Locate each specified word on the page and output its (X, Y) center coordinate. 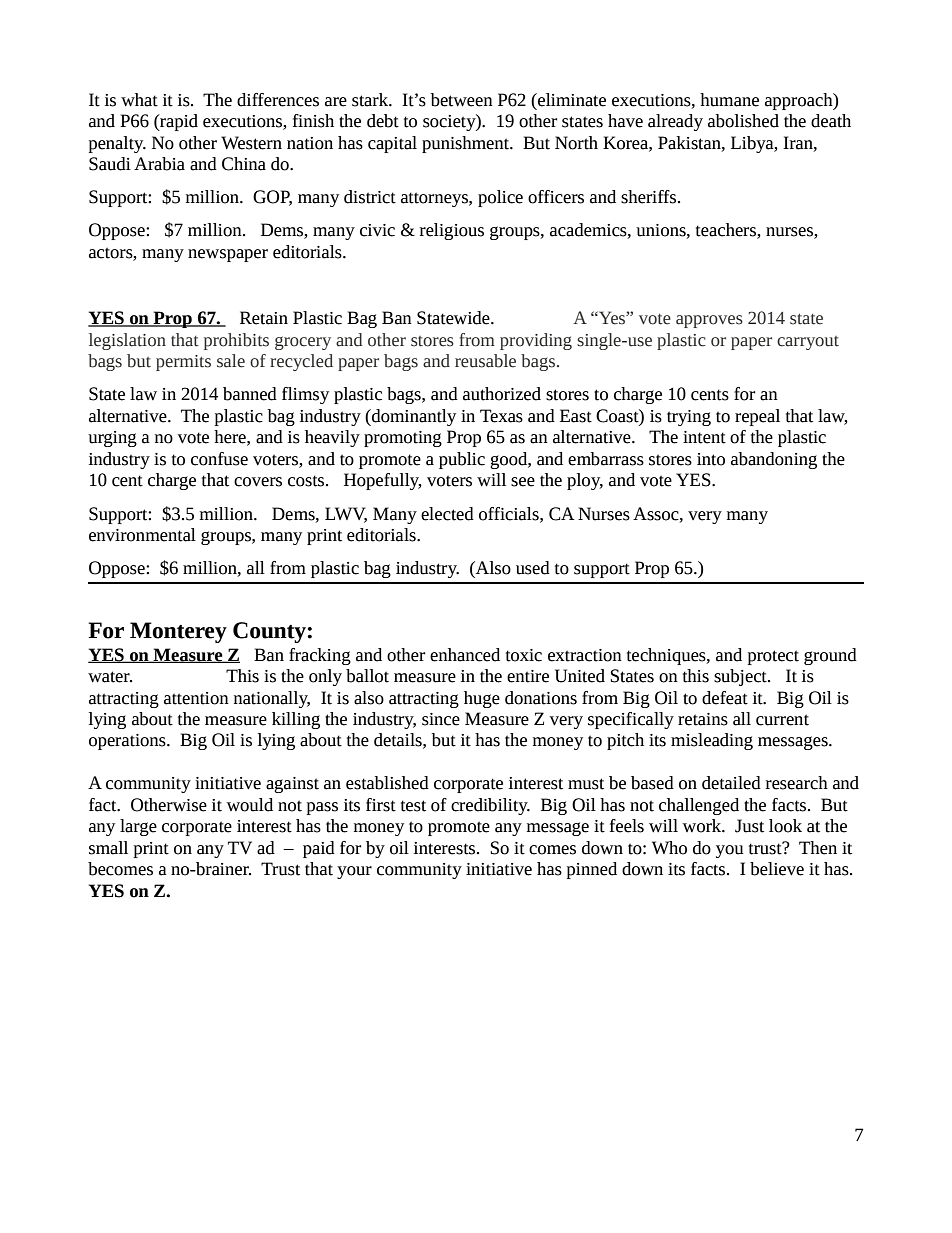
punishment (467, 144)
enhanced (465, 655)
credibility (490, 806)
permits (183, 363)
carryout (808, 343)
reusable (485, 361)
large (138, 827)
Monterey (178, 632)
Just (749, 826)
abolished (743, 121)
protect (773, 657)
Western (251, 143)
